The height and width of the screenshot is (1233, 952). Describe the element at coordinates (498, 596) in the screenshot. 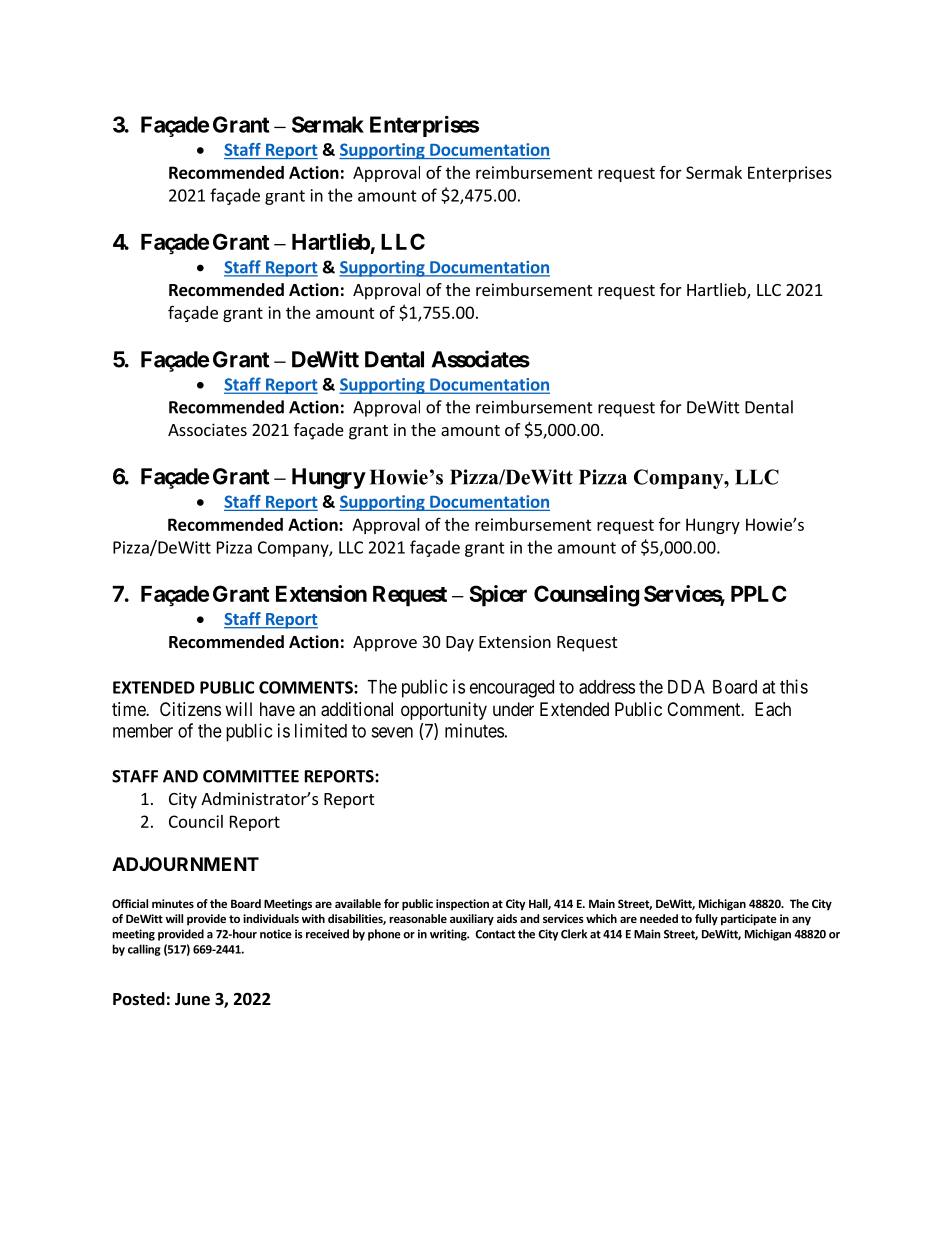

I see `Spicer` at that location.
